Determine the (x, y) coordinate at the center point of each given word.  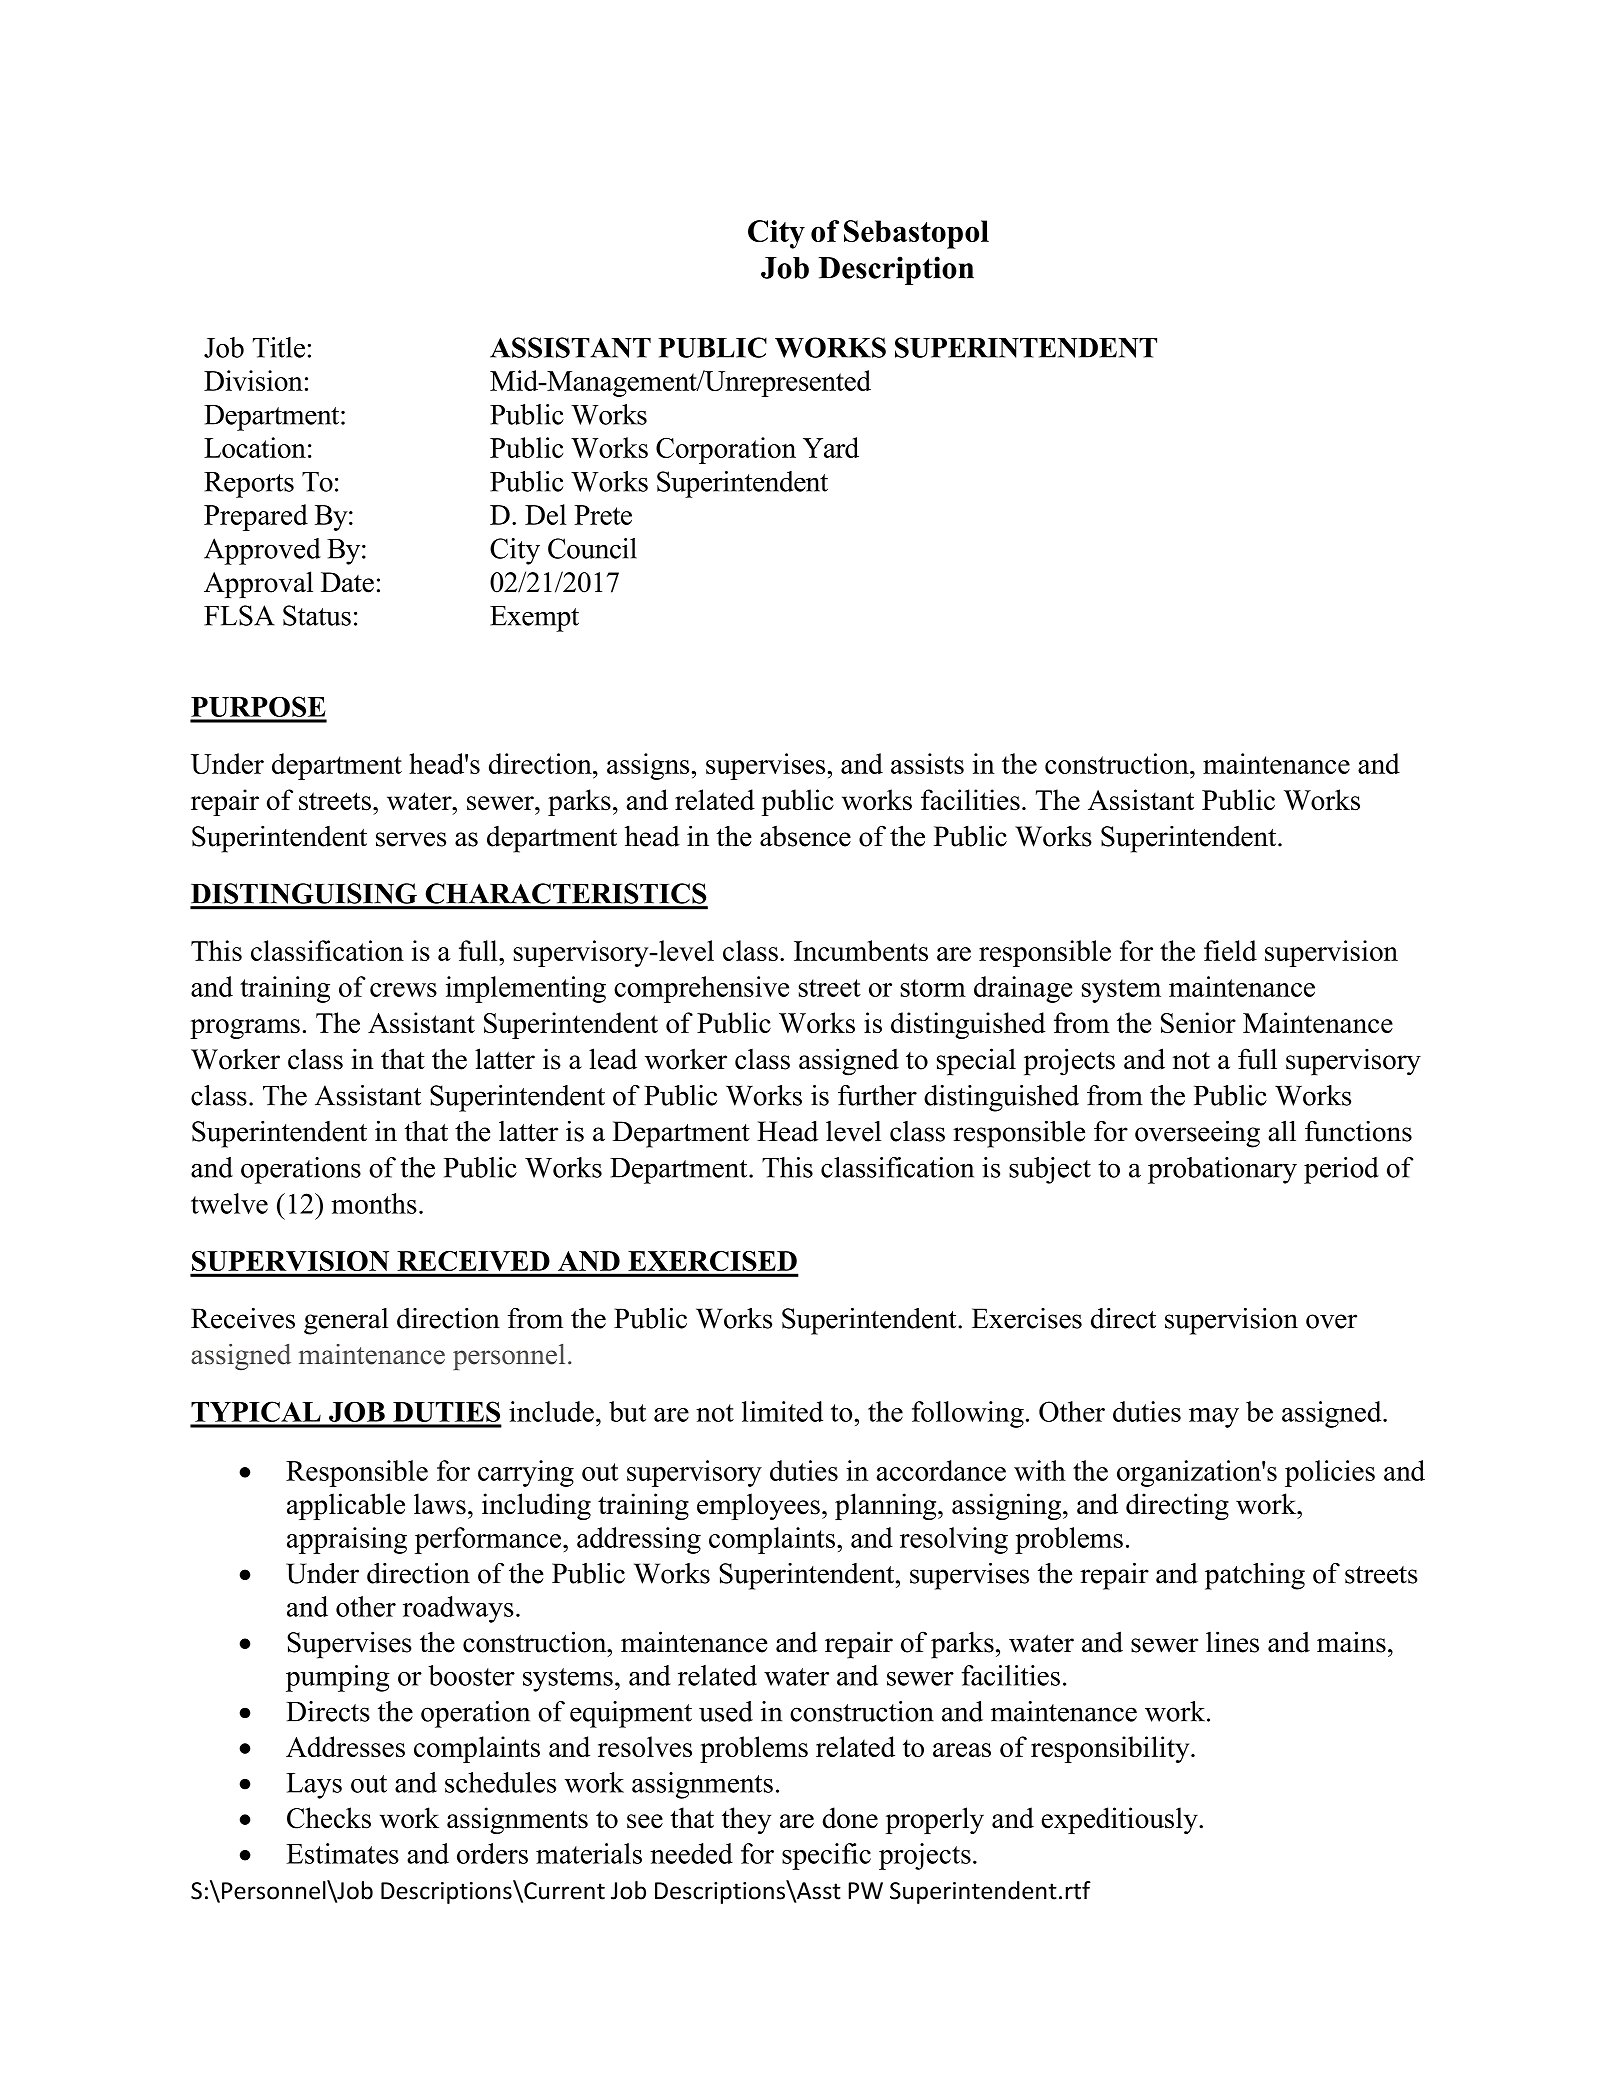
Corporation (726, 450)
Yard (831, 447)
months (374, 1203)
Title (279, 347)
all (1282, 1131)
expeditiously (1120, 1820)
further (877, 1095)
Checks (329, 1818)
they (746, 1820)
